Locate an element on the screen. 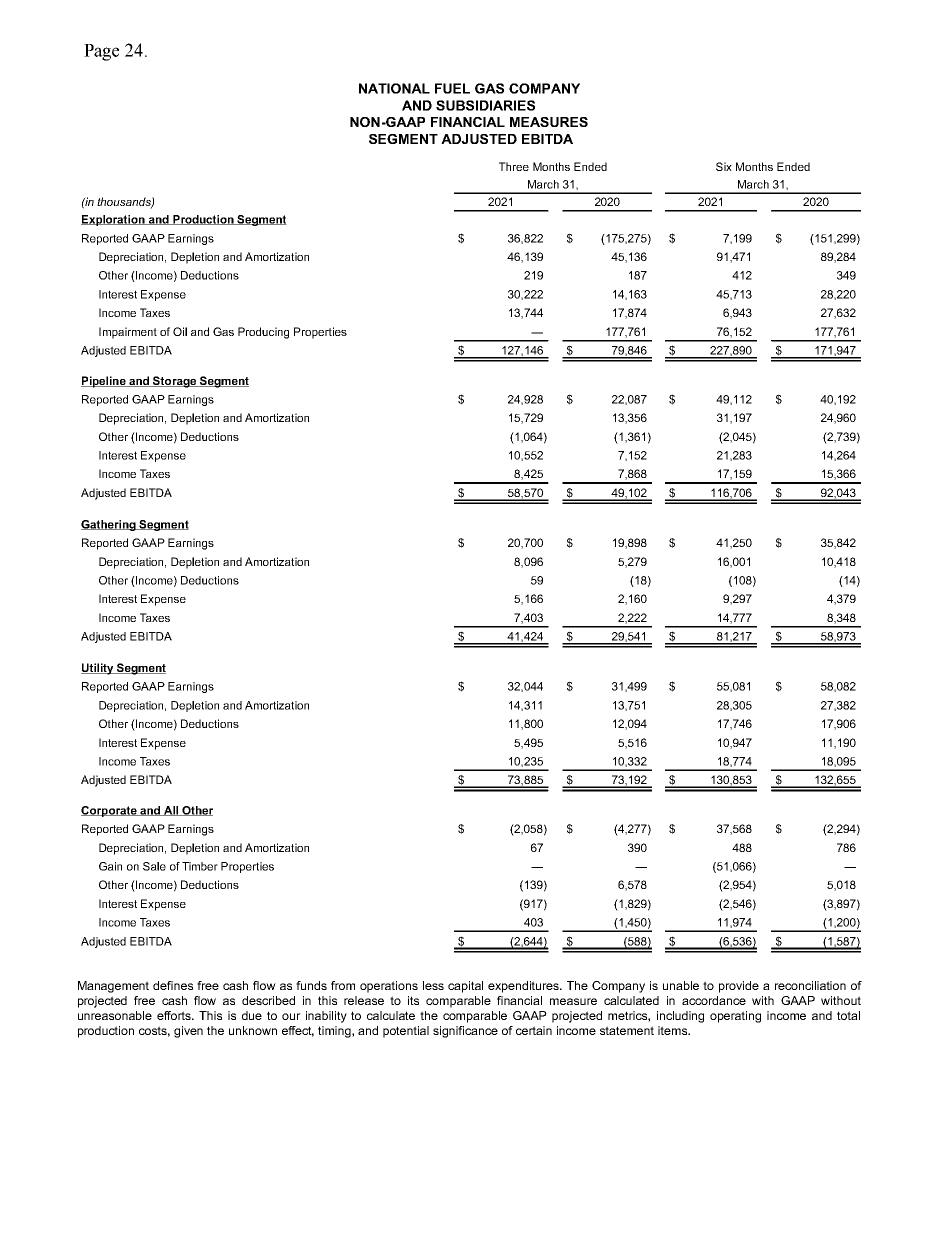 Image resolution: width=952 pixels, height=1233 pixels. capital is located at coordinates (465, 987).
